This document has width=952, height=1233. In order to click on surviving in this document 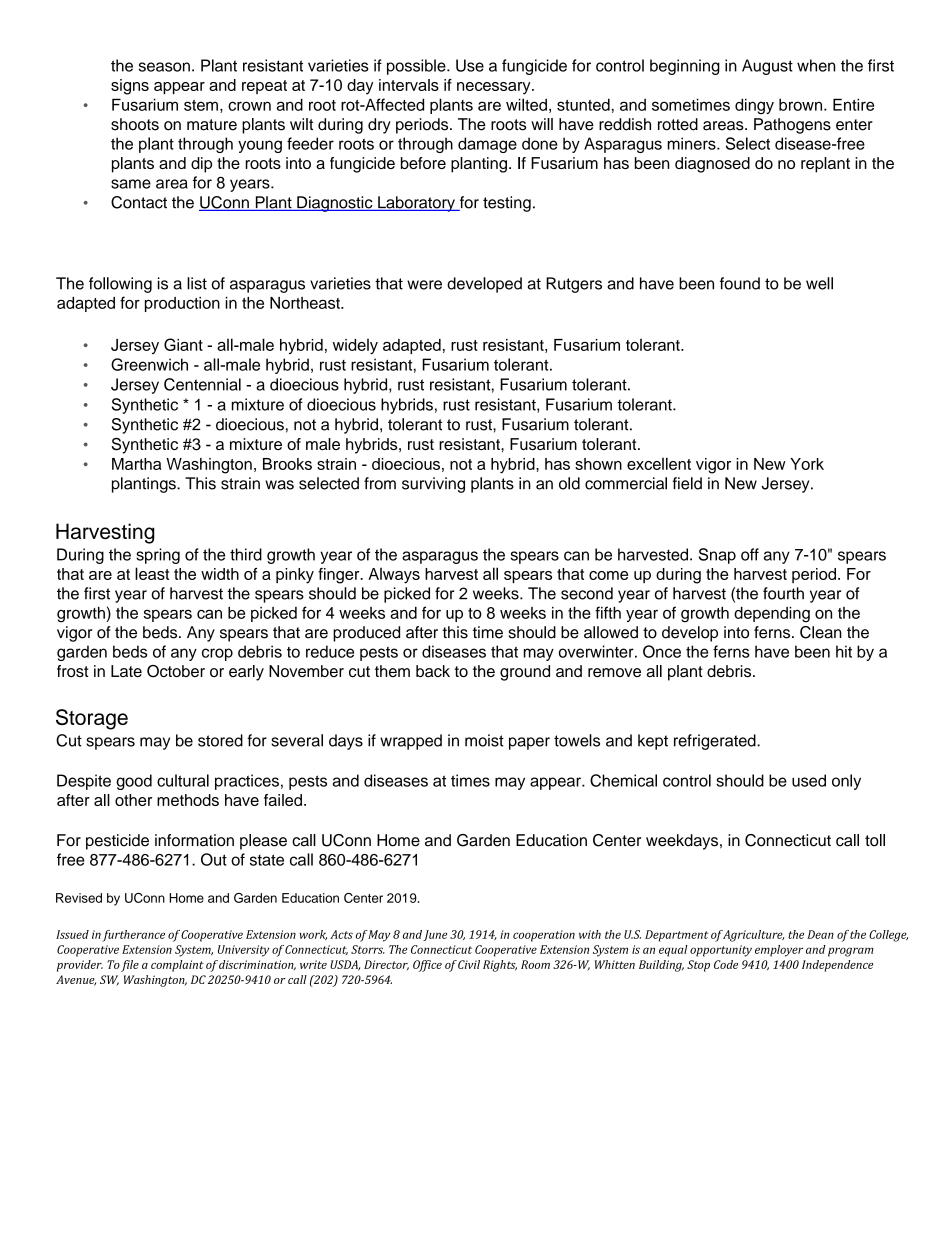, I will do `click(433, 485)`.
